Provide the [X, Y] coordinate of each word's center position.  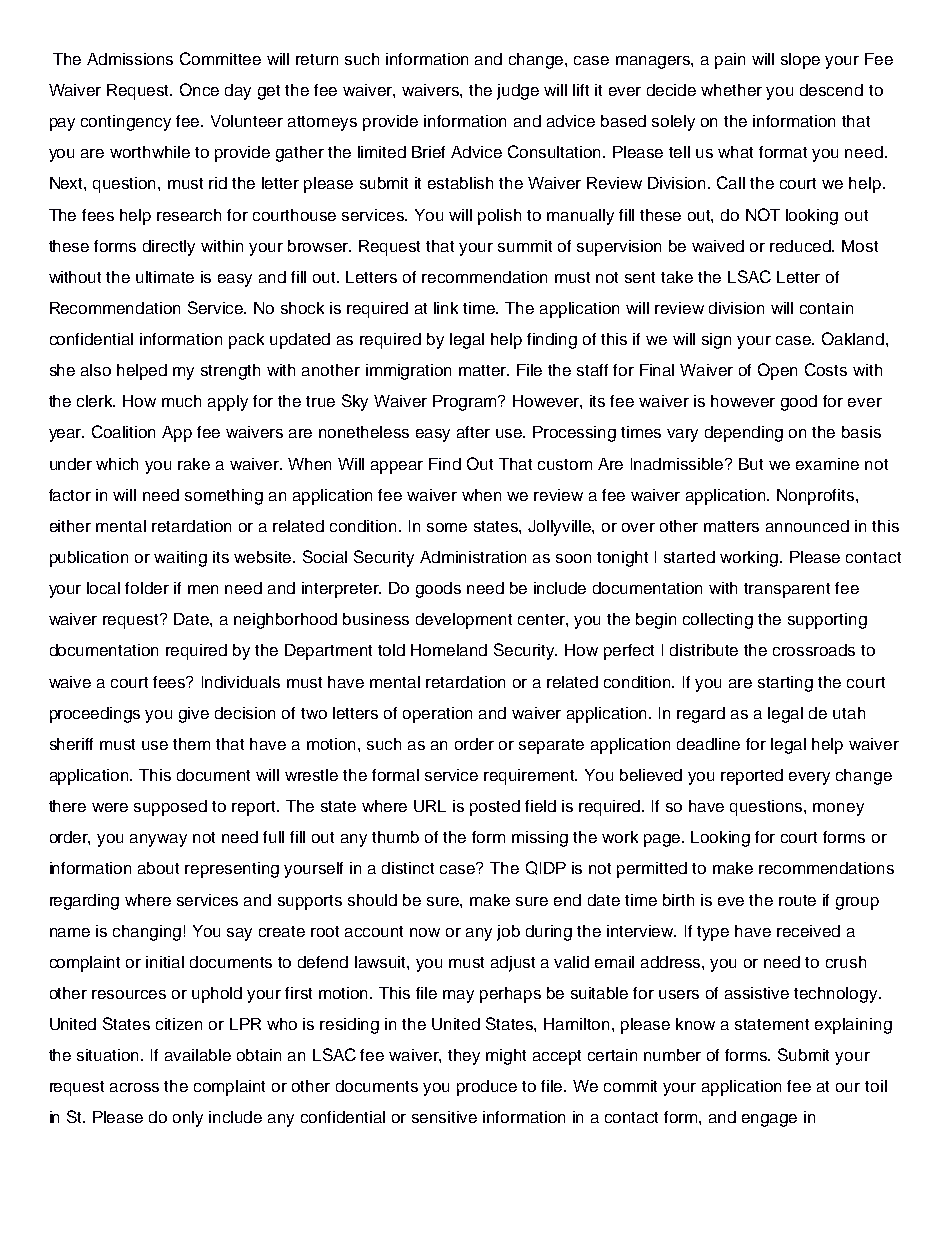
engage [769, 1120]
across [134, 1087]
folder [147, 588]
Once [199, 89]
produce [487, 1088]
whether [731, 90]
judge [518, 92]
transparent [787, 590]
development [464, 621]
